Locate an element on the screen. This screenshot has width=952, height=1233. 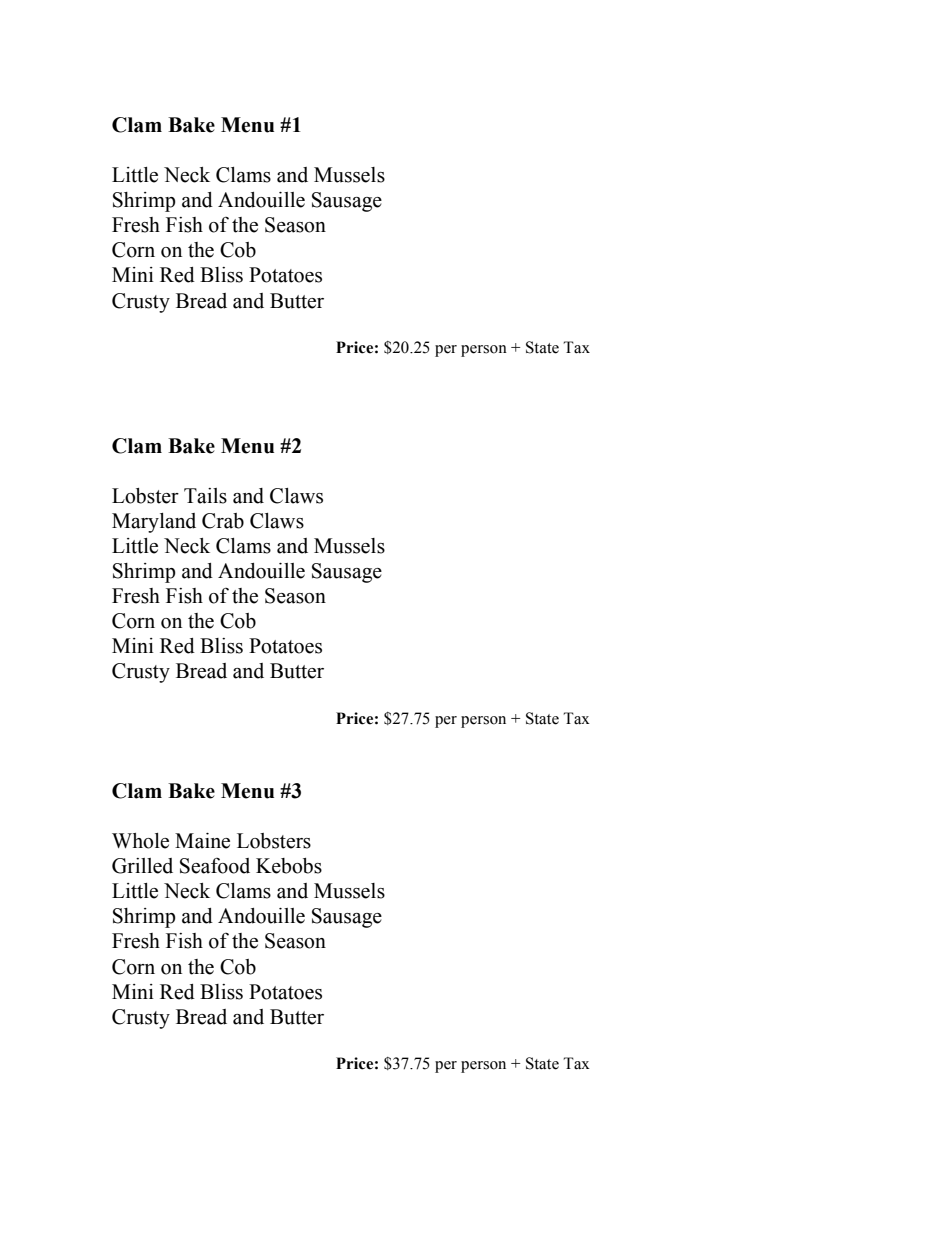
Tails is located at coordinates (205, 496).
